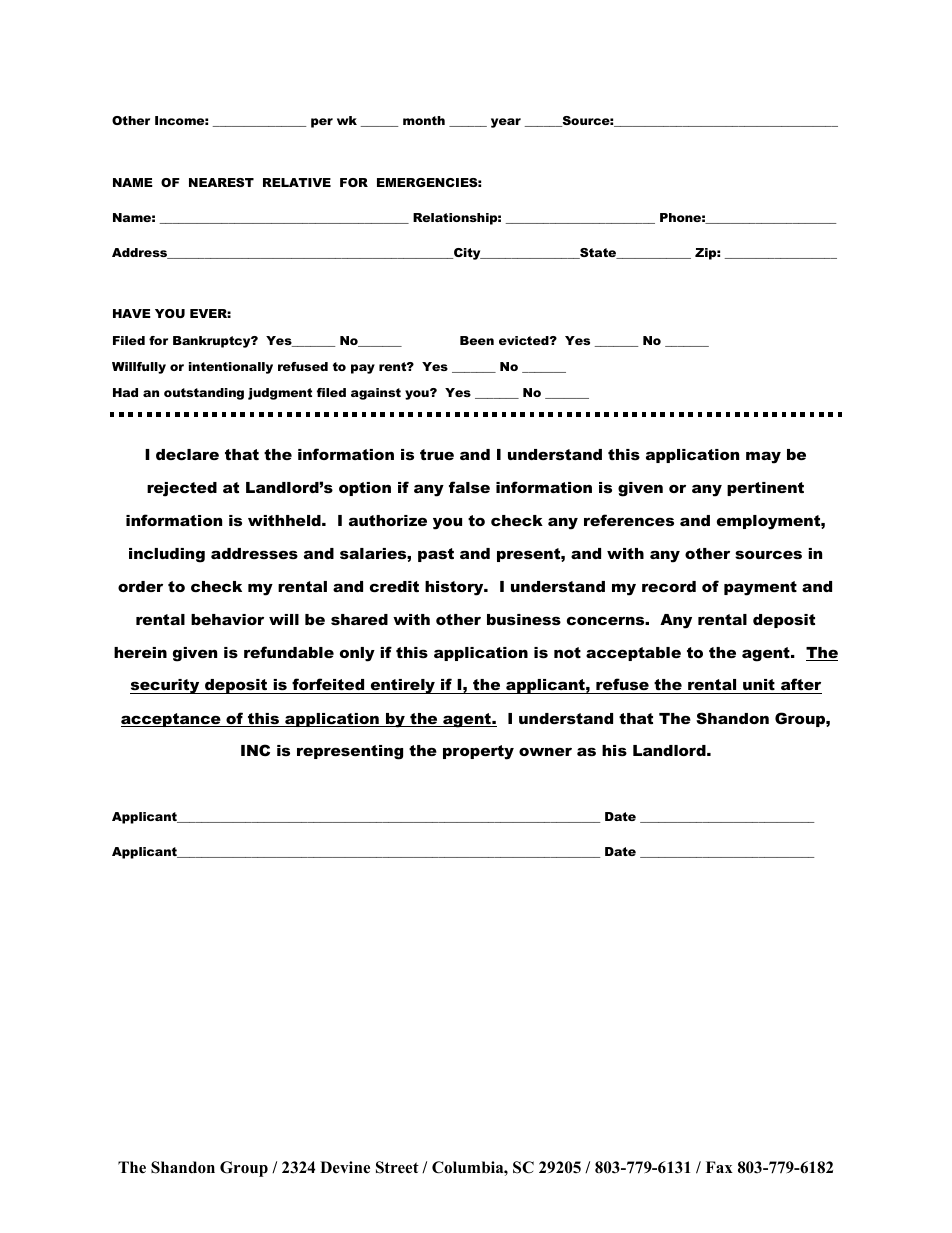  What do you see at coordinates (469, 487) in the page?
I see `false` at bounding box center [469, 487].
